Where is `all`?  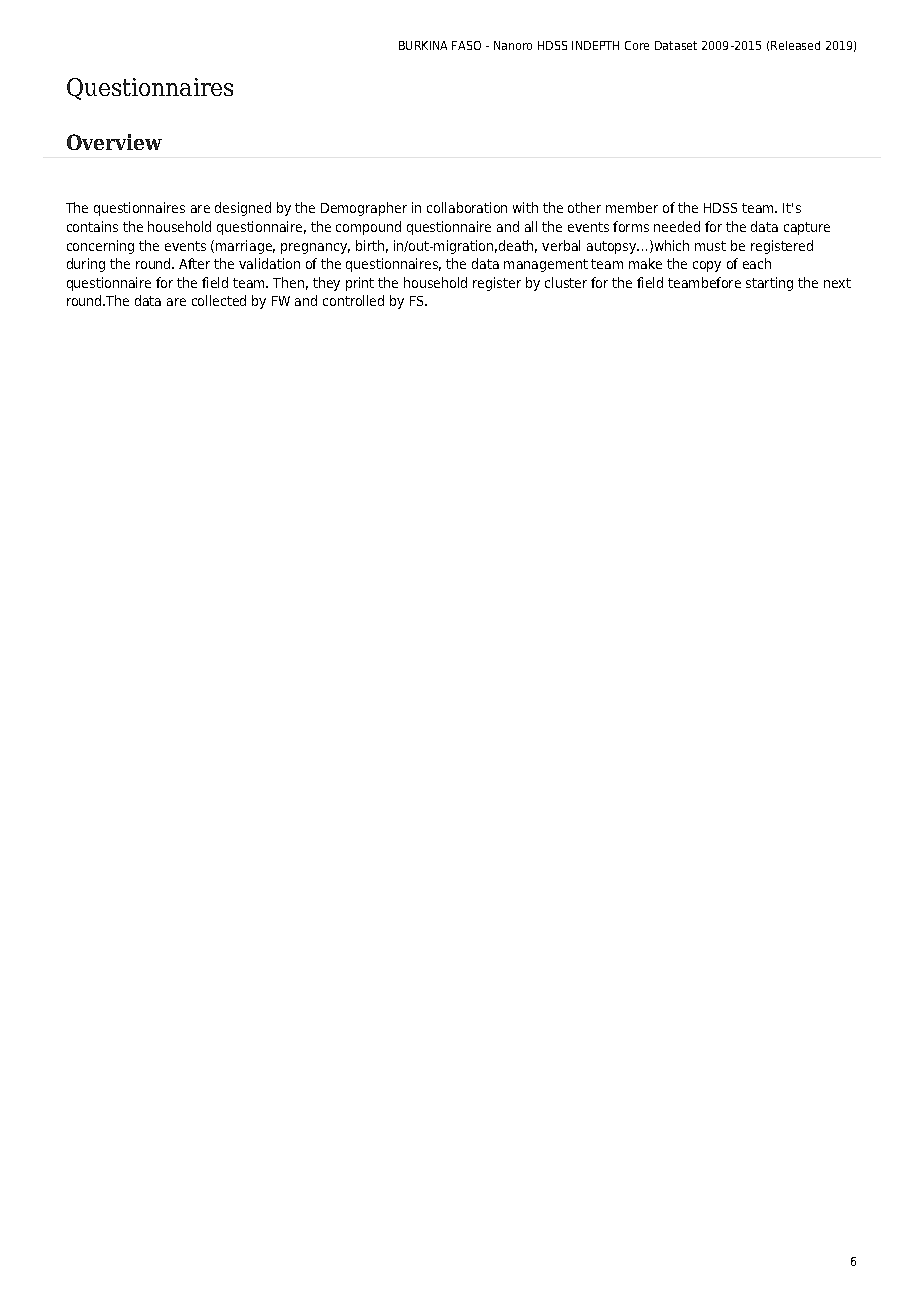 all is located at coordinates (531, 226).
